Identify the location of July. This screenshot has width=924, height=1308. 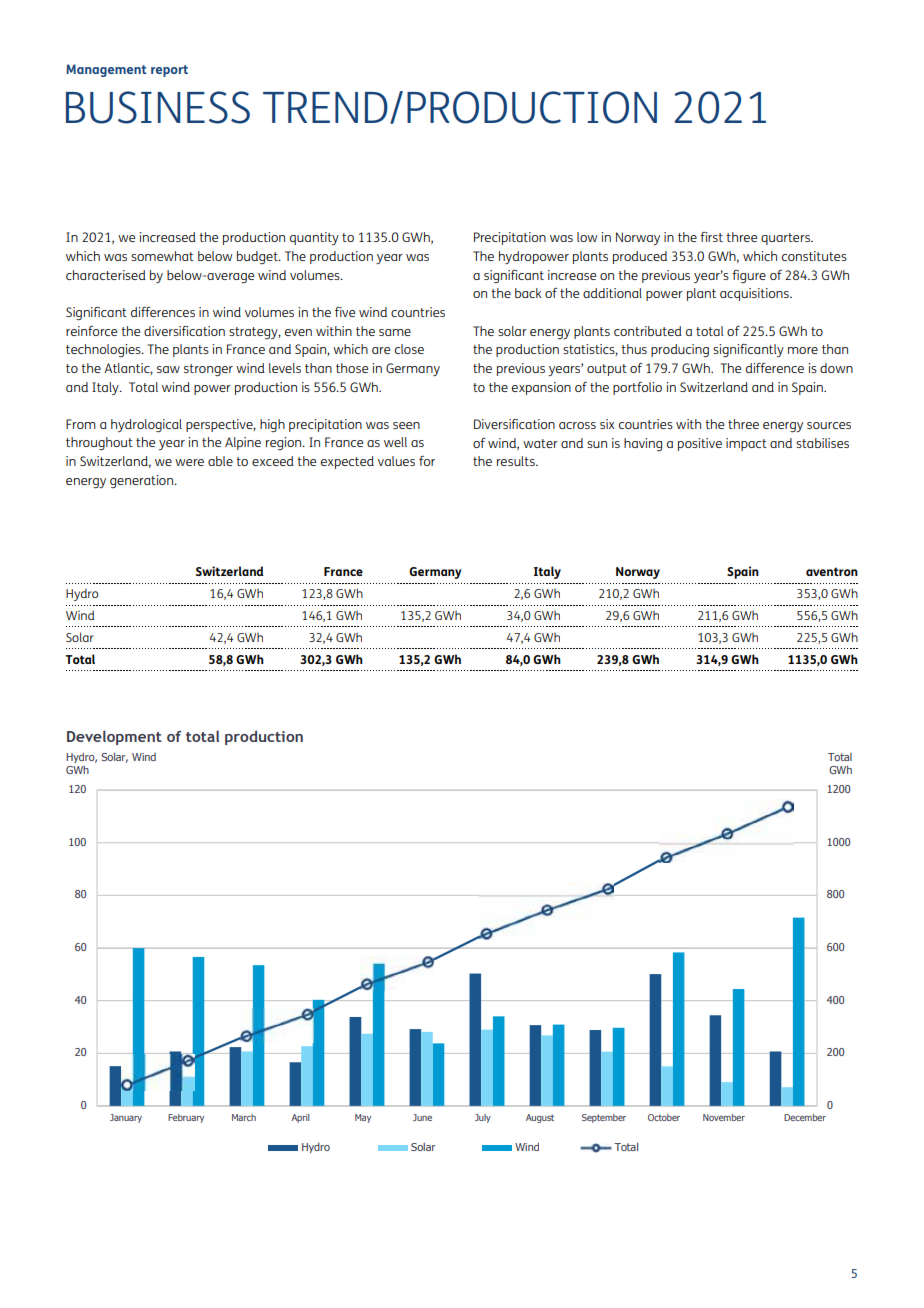
(483, 1118).
